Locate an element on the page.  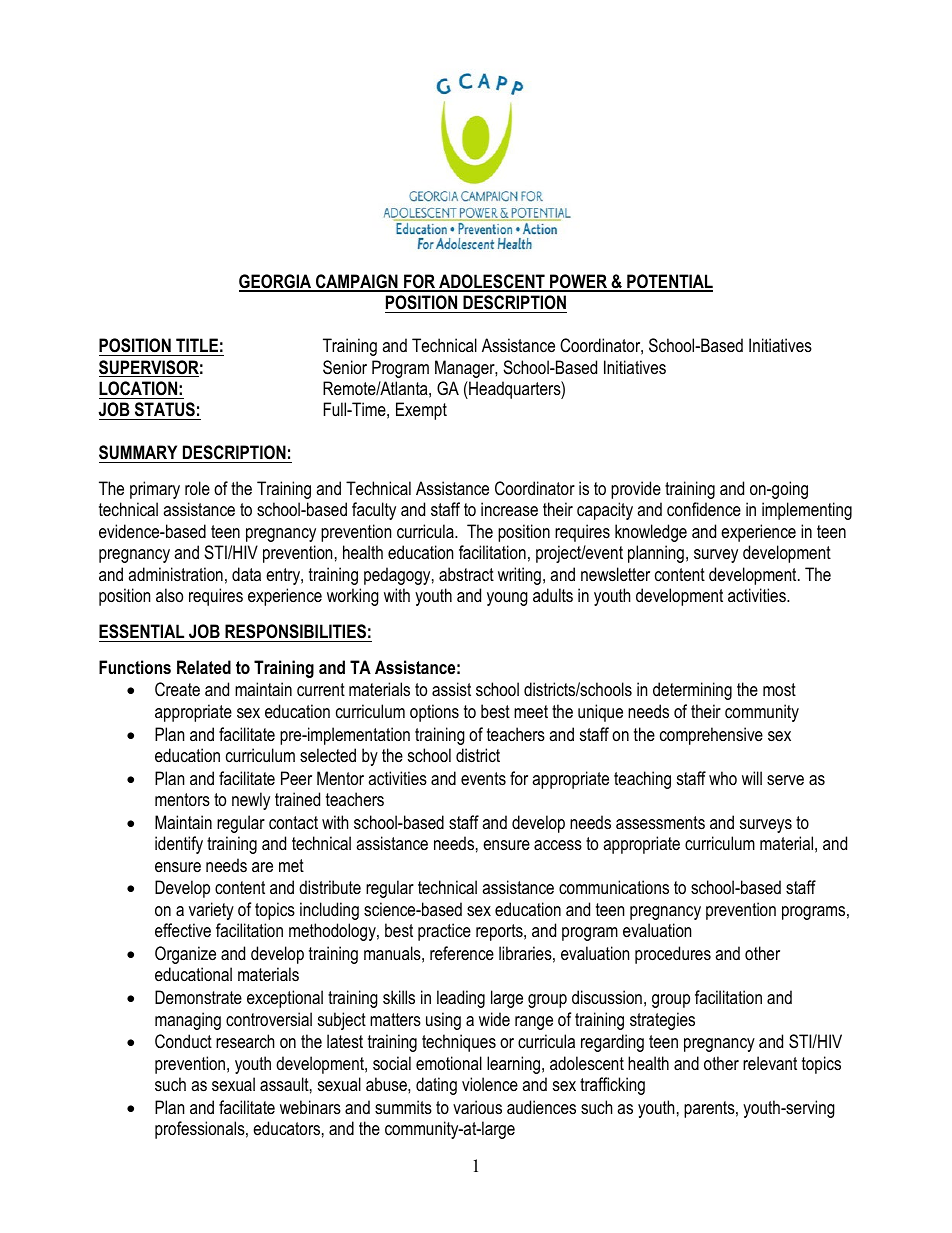
TITLE is located at coordinates (197, 345).
